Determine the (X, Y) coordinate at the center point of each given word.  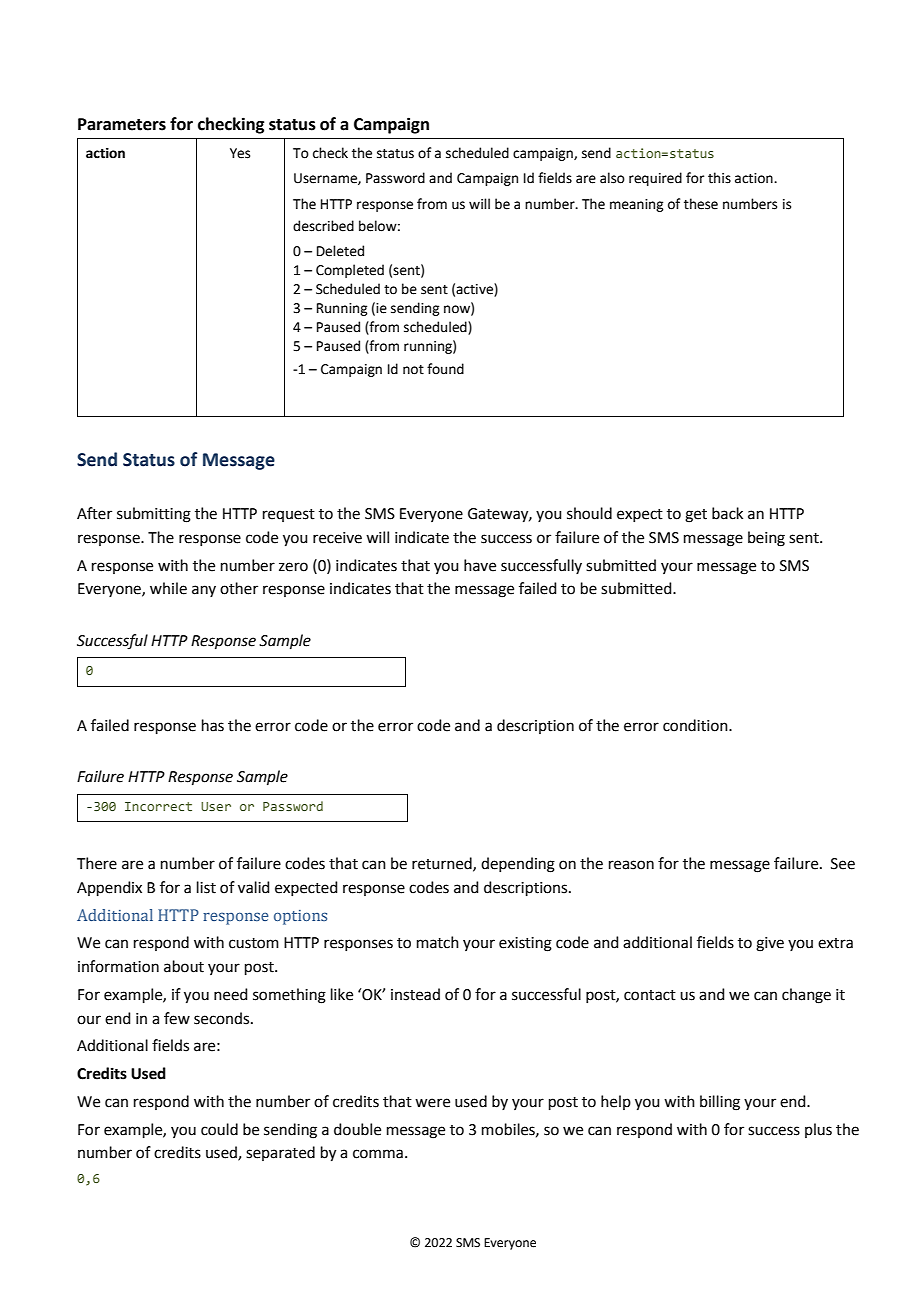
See (843, 864)
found (445, 369)
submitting (154, 515)
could (219, 1129)
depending (518, 865)
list (206, 887)
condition (696, 725)
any (204, 591)
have (480, 565)
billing (720, 1103)
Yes (240, 153)
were (432, 1103)
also (612, 178)
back (727, 513)
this (719, 178)
